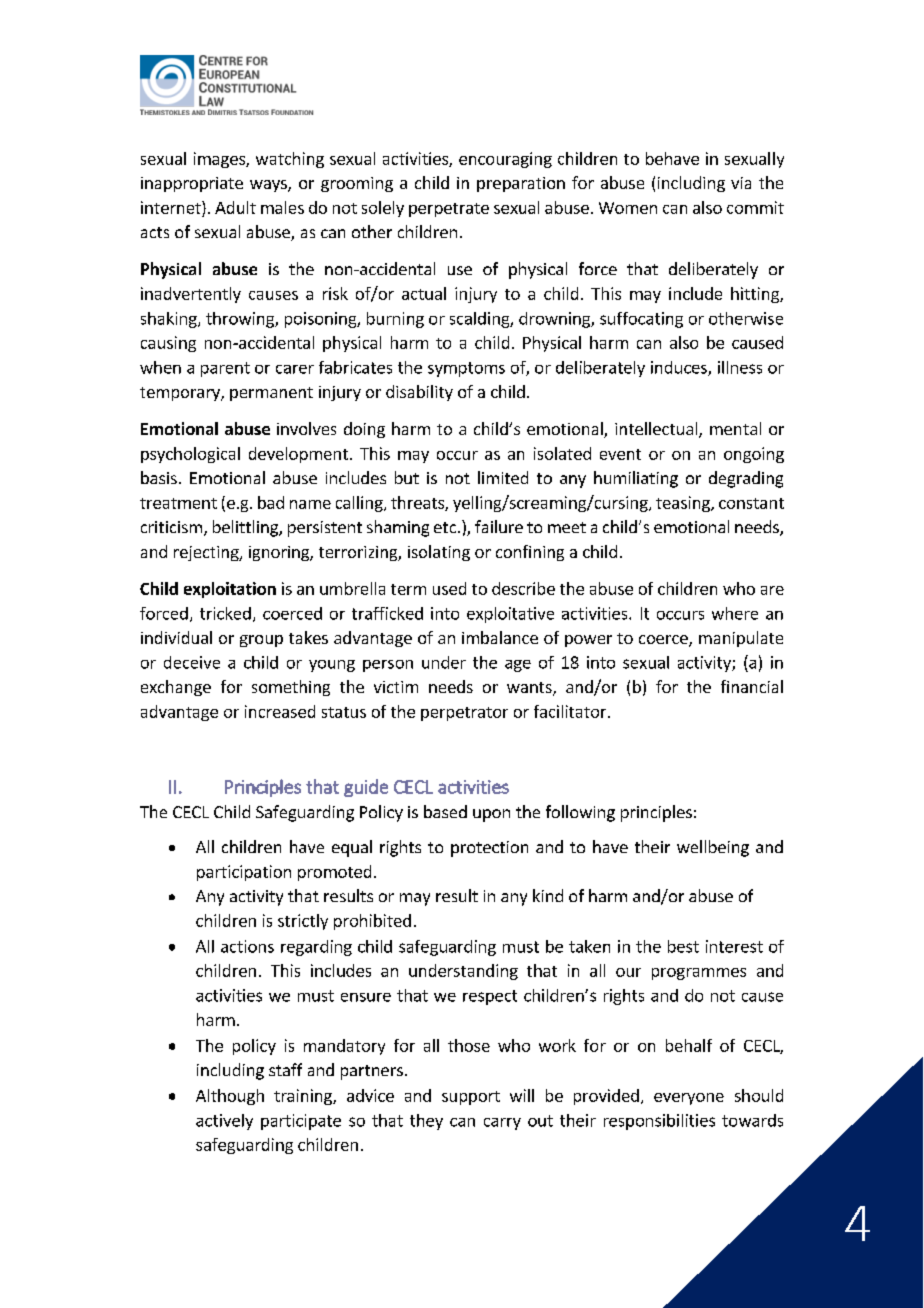 The image size is (924, 1308). I want to click on intellectual, so click(657, 430).
